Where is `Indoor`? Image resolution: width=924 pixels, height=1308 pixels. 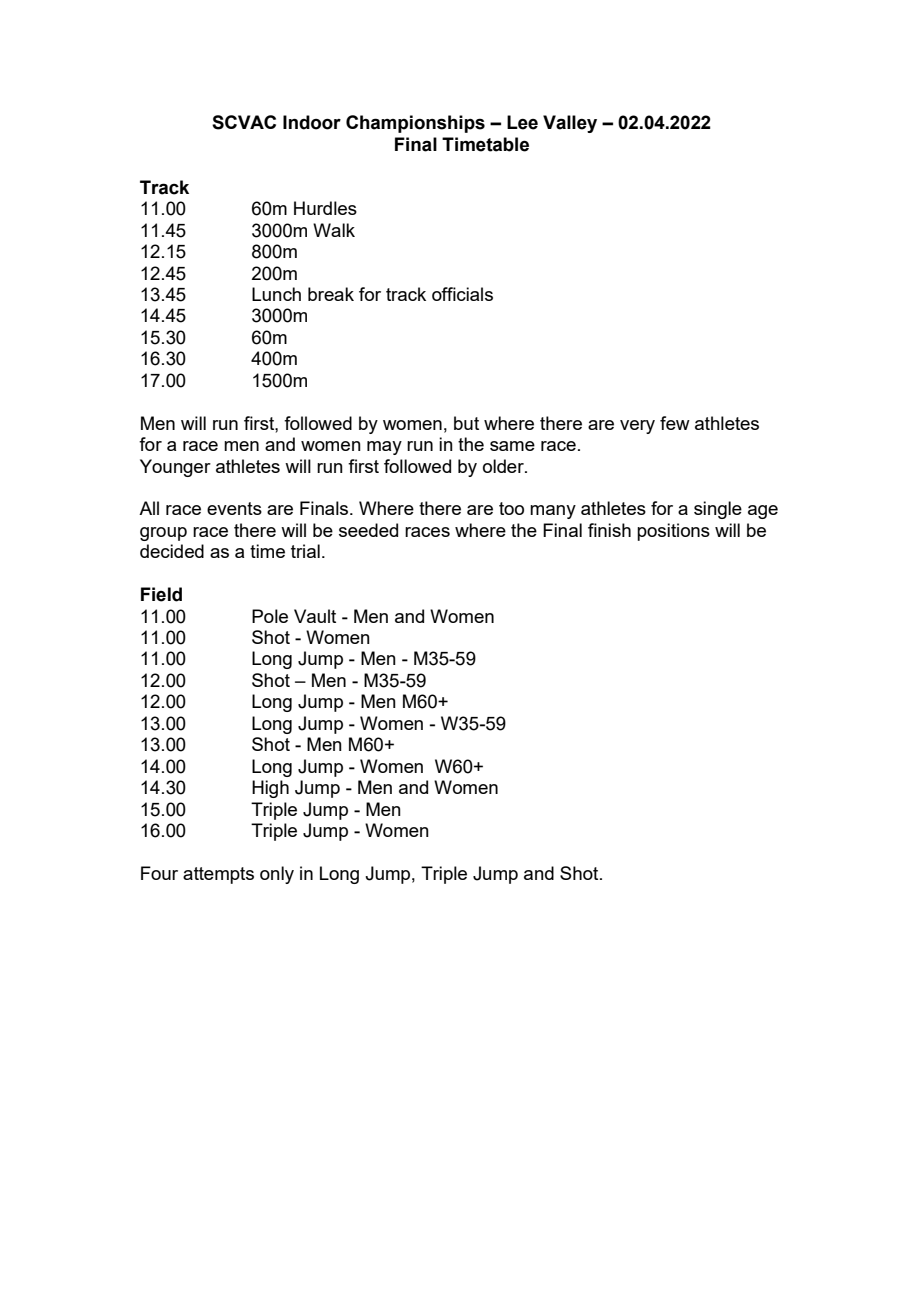
Indoor is located at coordinates (312, 122).
